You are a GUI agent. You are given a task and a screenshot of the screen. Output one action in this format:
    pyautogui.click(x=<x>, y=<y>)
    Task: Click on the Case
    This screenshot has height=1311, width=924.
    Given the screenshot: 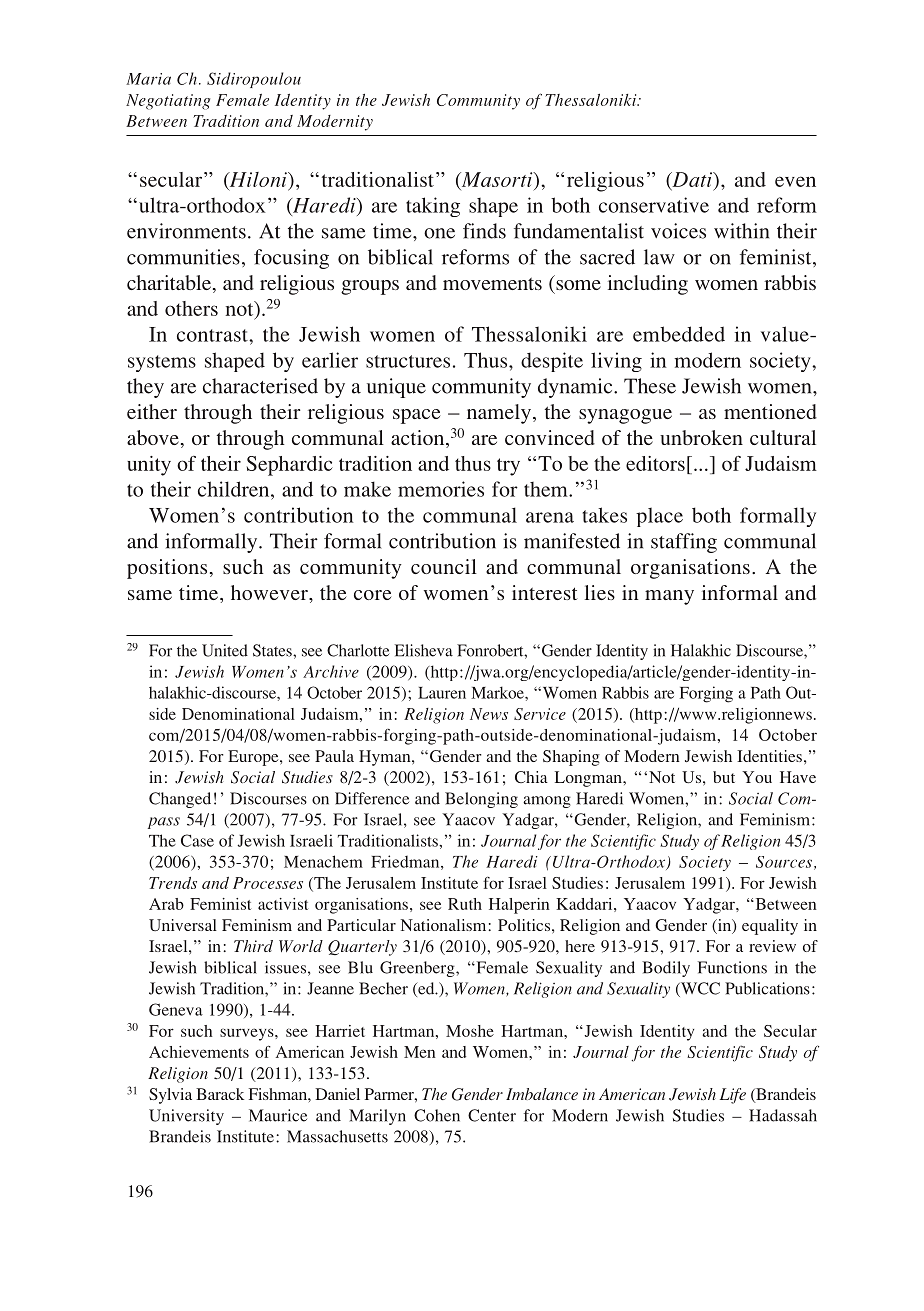 What is the action you would take?
    pyautogui.click(x=197, y=840)
